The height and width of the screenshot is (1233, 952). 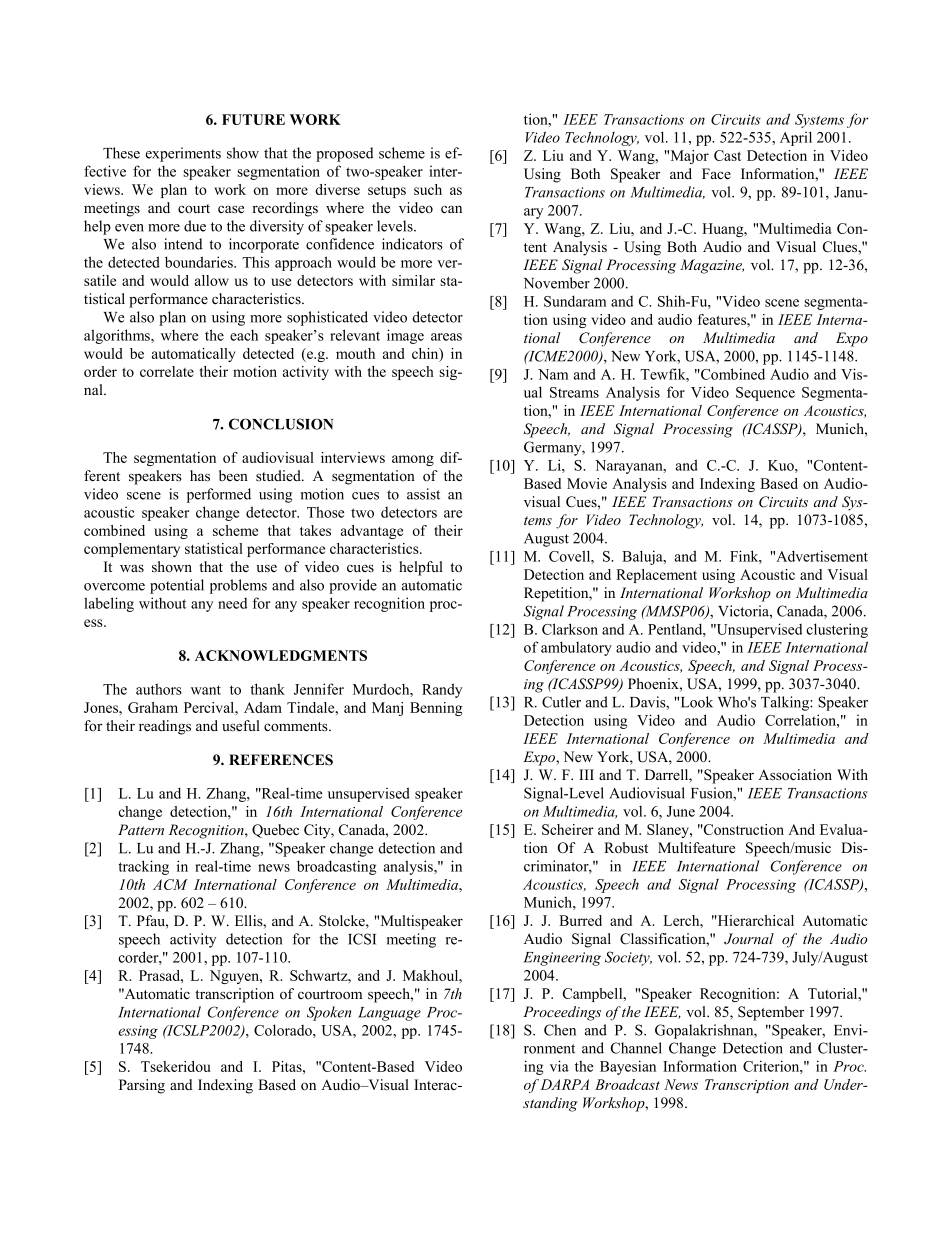 What do you see at coordinates (183, 154) in the screenshot?
I see `experiments` at bounding box center [183, 154].
